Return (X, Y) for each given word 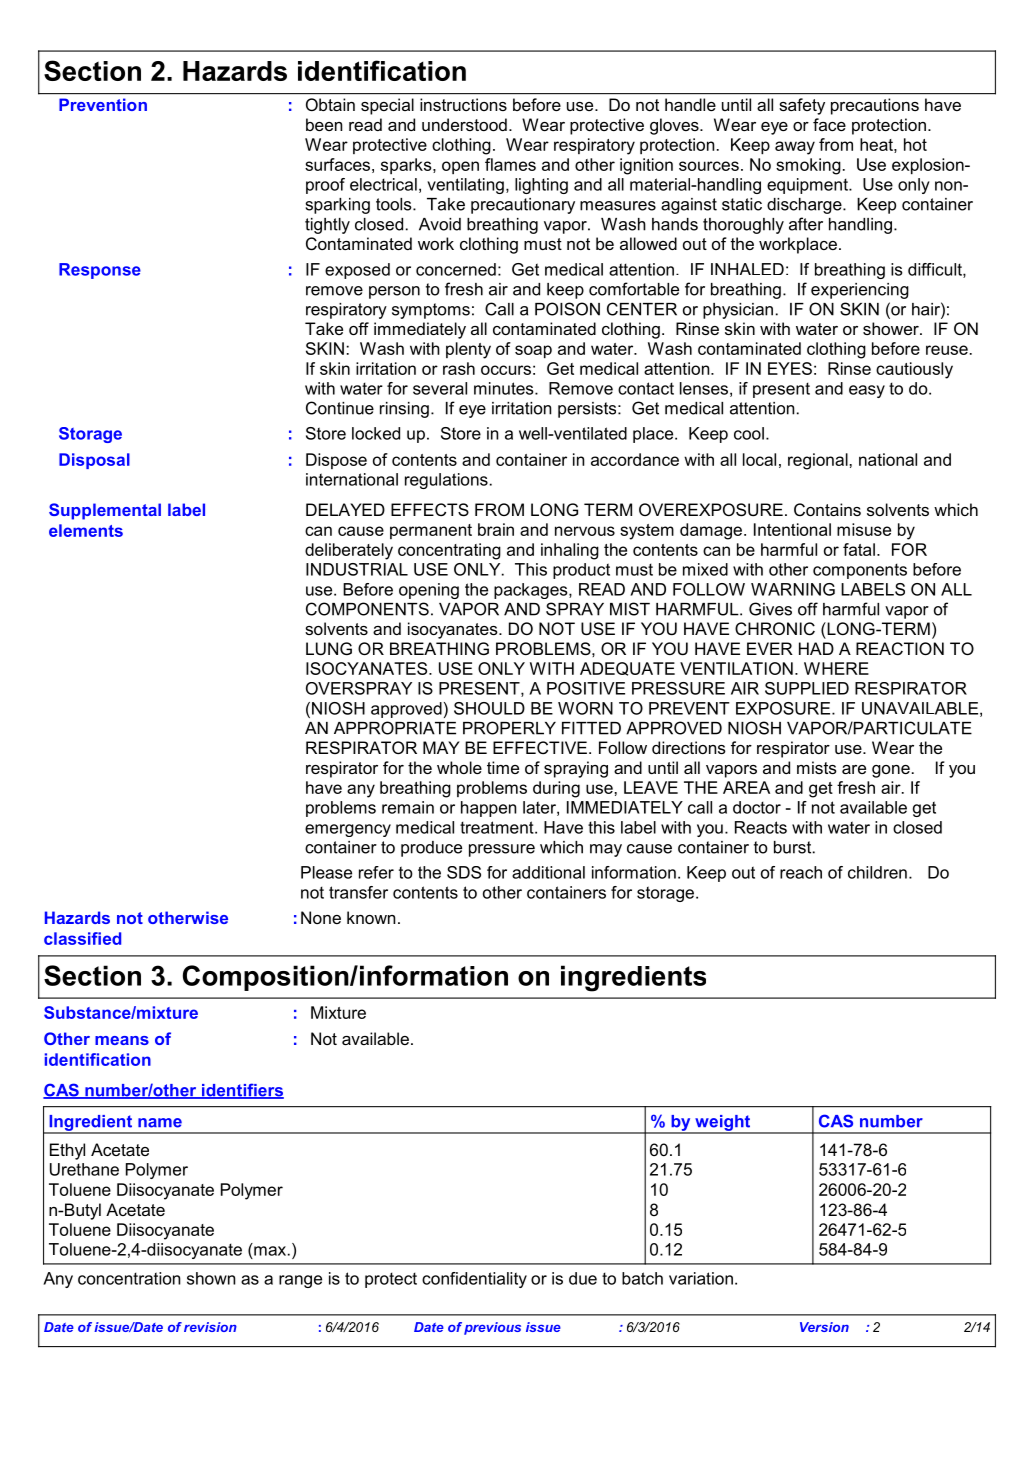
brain (496, 529)
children (877, 872)
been (324, 124)
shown (211, 1278)
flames (510, 164)
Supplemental (105, 511)
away (795, 148)
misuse (864, 529)
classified (82, 938)
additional (548, 872)
